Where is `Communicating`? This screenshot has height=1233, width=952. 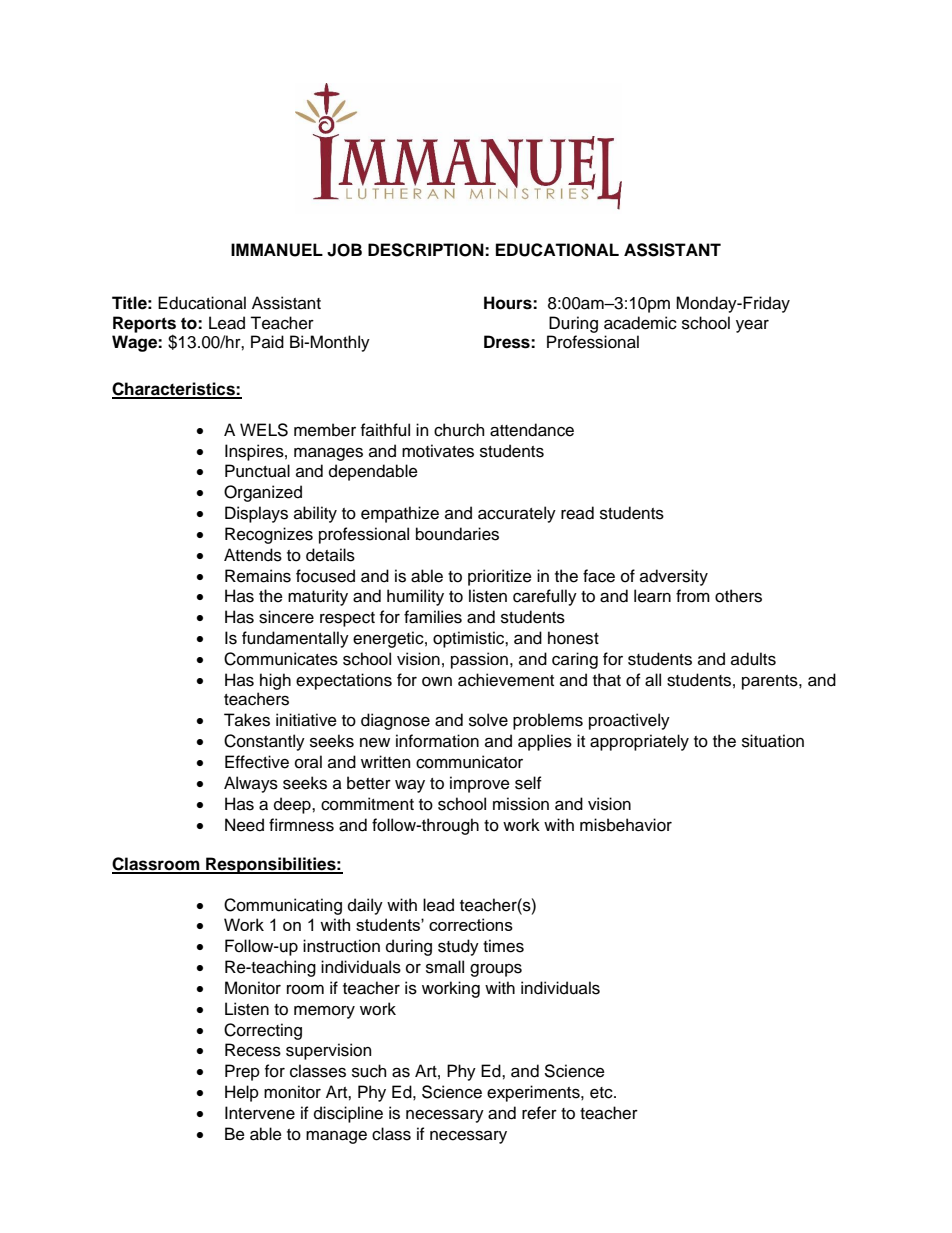 Communicating is located at coordinates (283, 906).
